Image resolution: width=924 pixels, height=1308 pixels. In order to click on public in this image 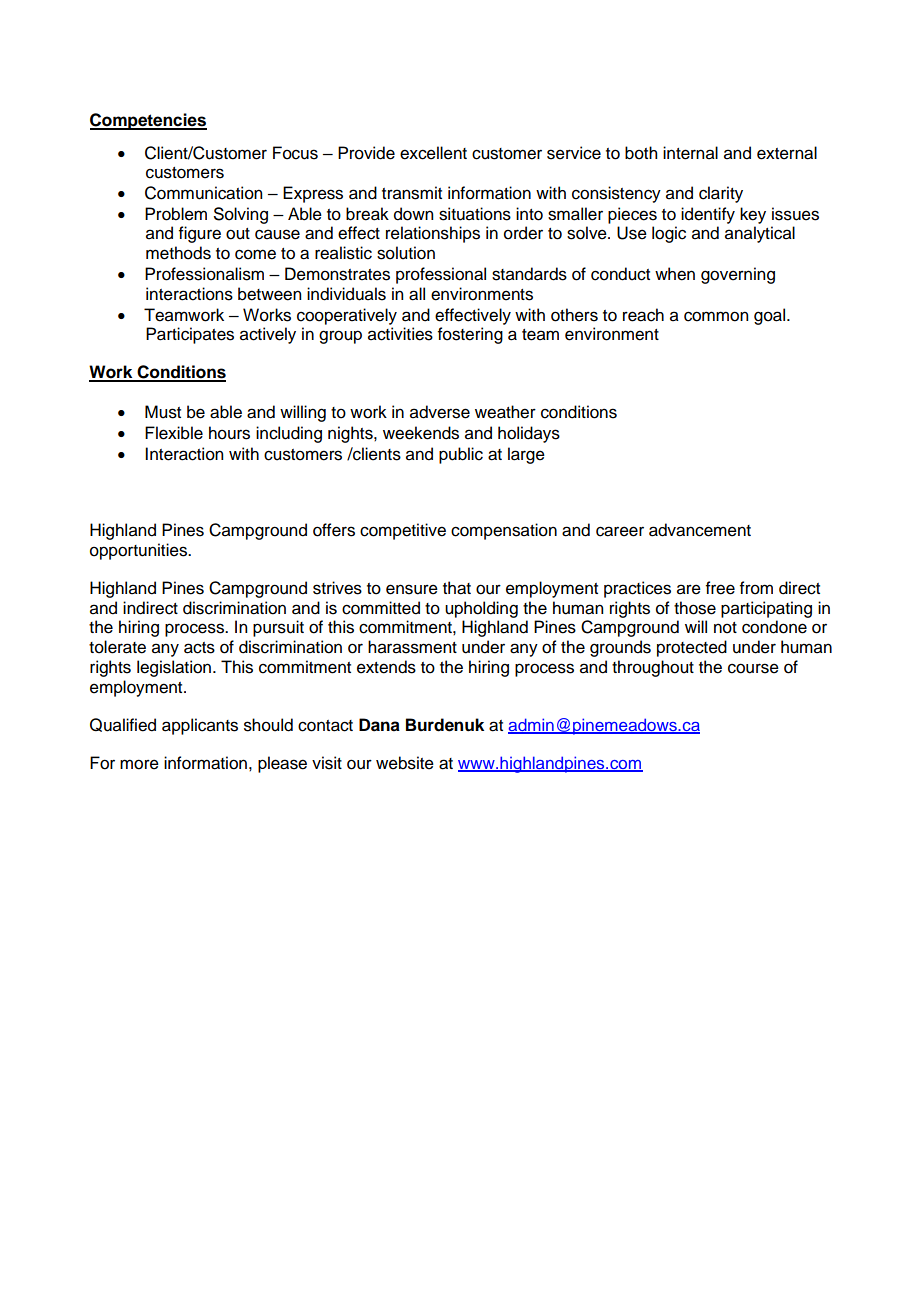, I will do `click(461, 455)`.
